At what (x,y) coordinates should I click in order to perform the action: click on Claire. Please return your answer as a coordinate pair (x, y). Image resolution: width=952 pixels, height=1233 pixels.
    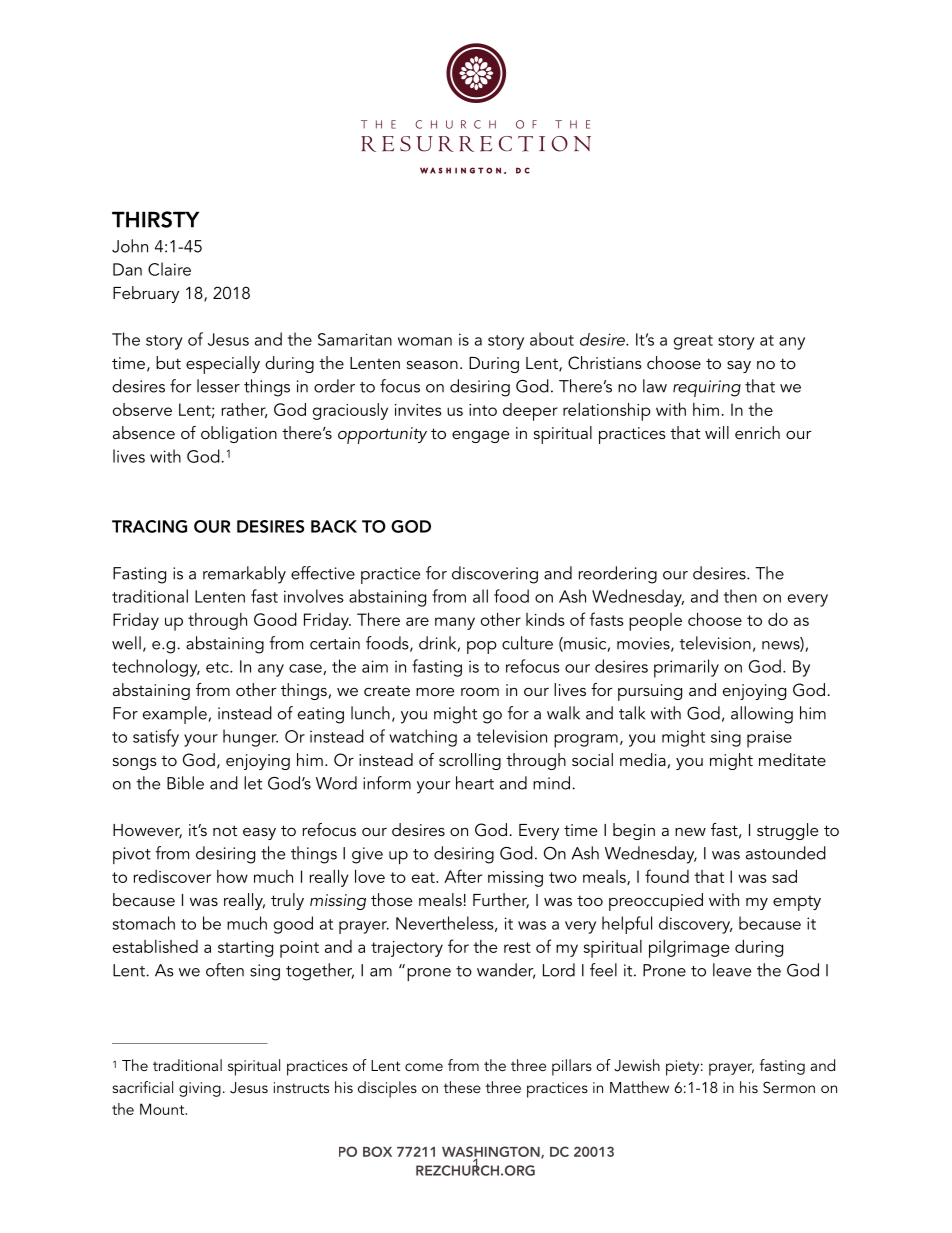
    Looking at the image, I should click on (169, 269).
